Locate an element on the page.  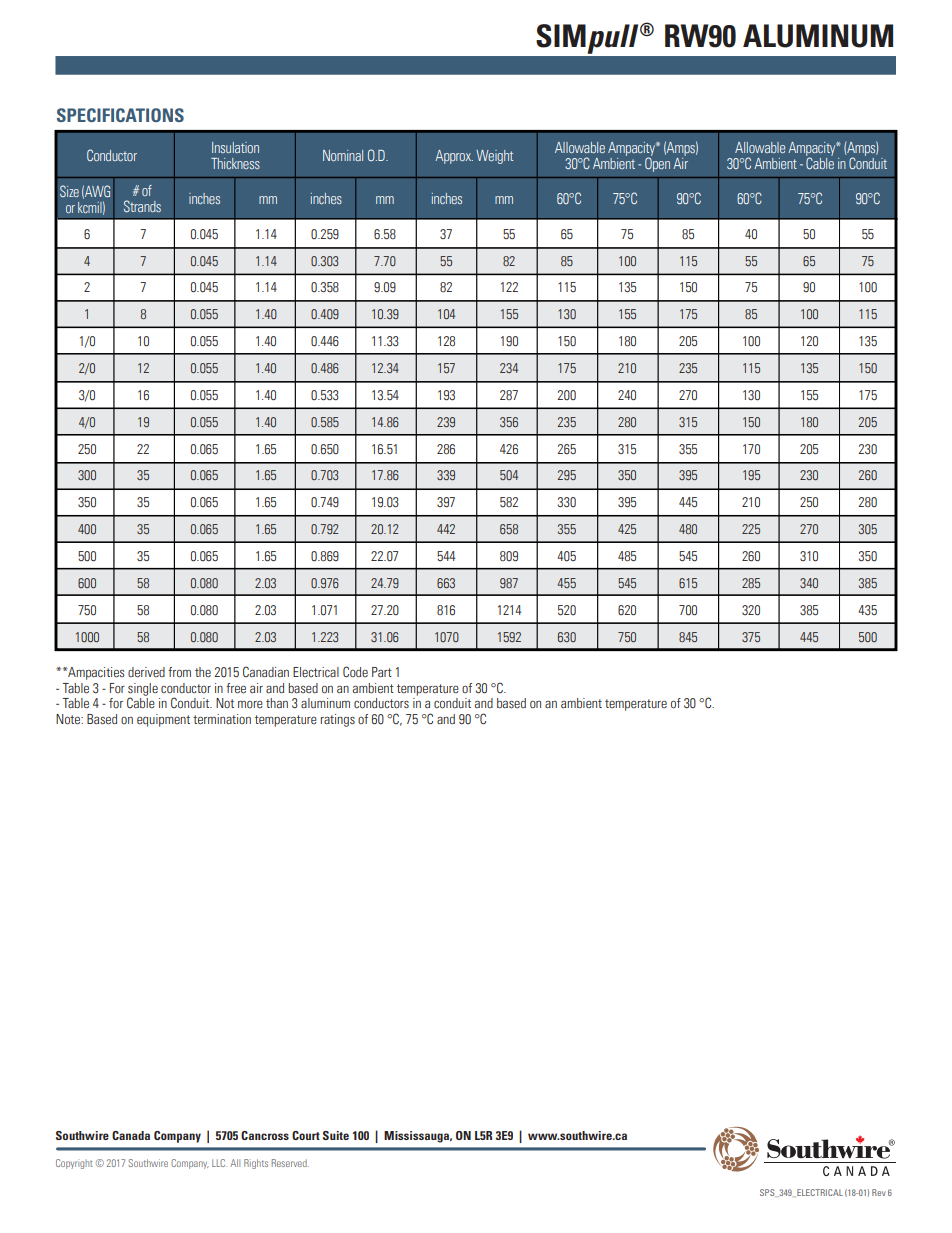
Approx is located at coordinates (454, 157).
